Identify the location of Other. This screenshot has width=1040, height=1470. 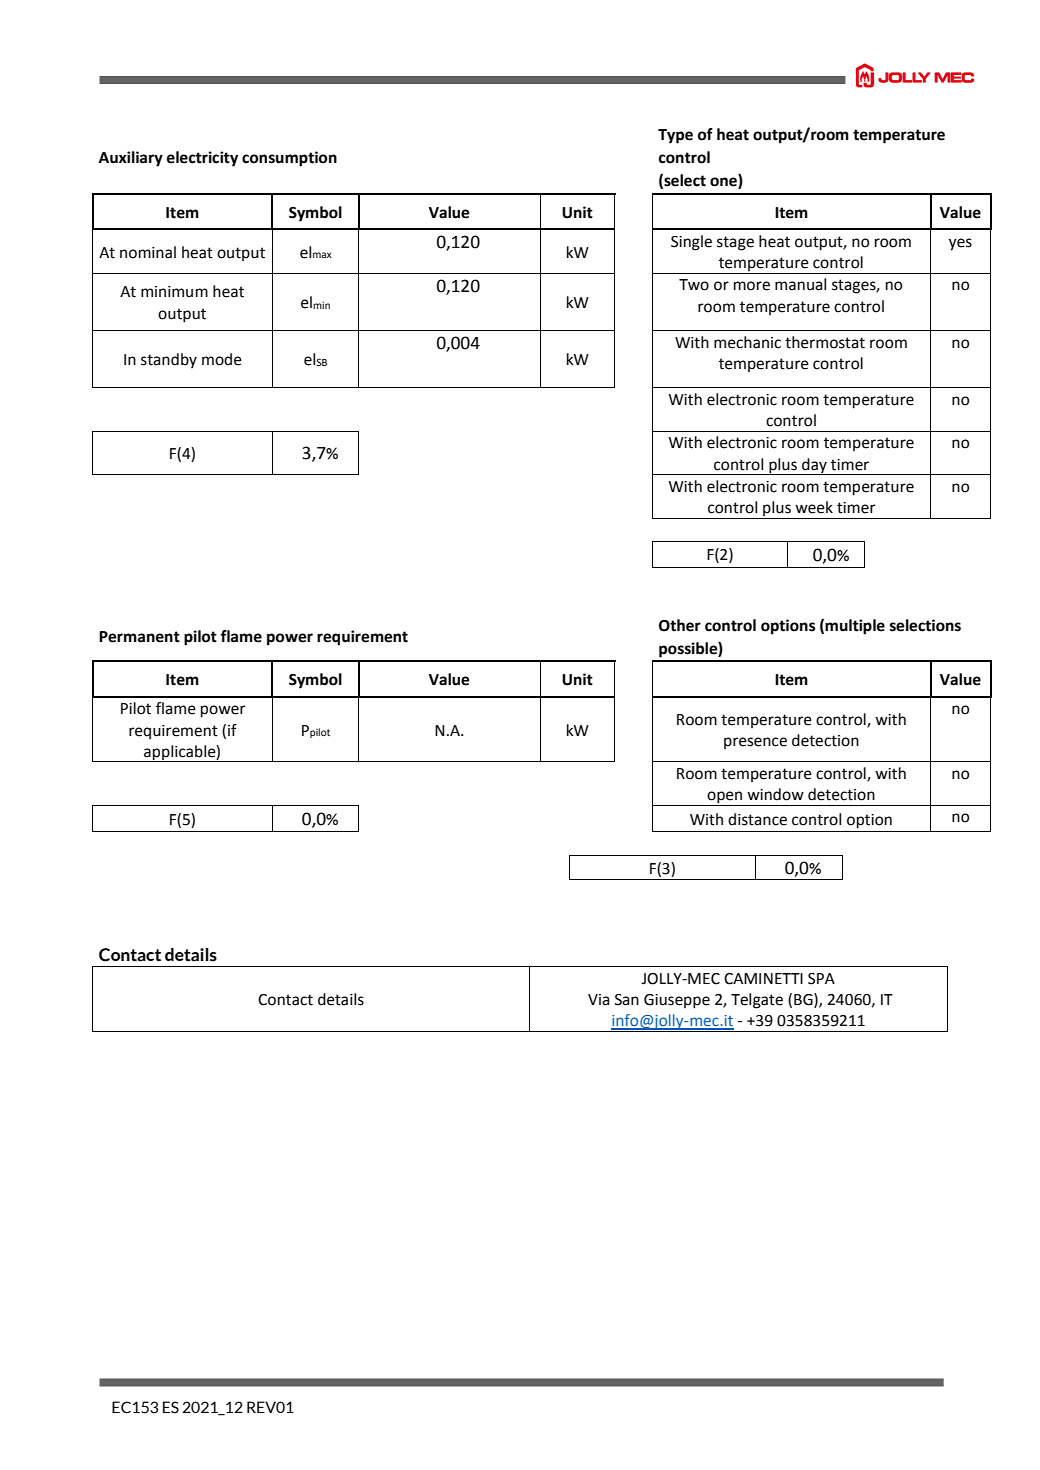
(680, 625).
